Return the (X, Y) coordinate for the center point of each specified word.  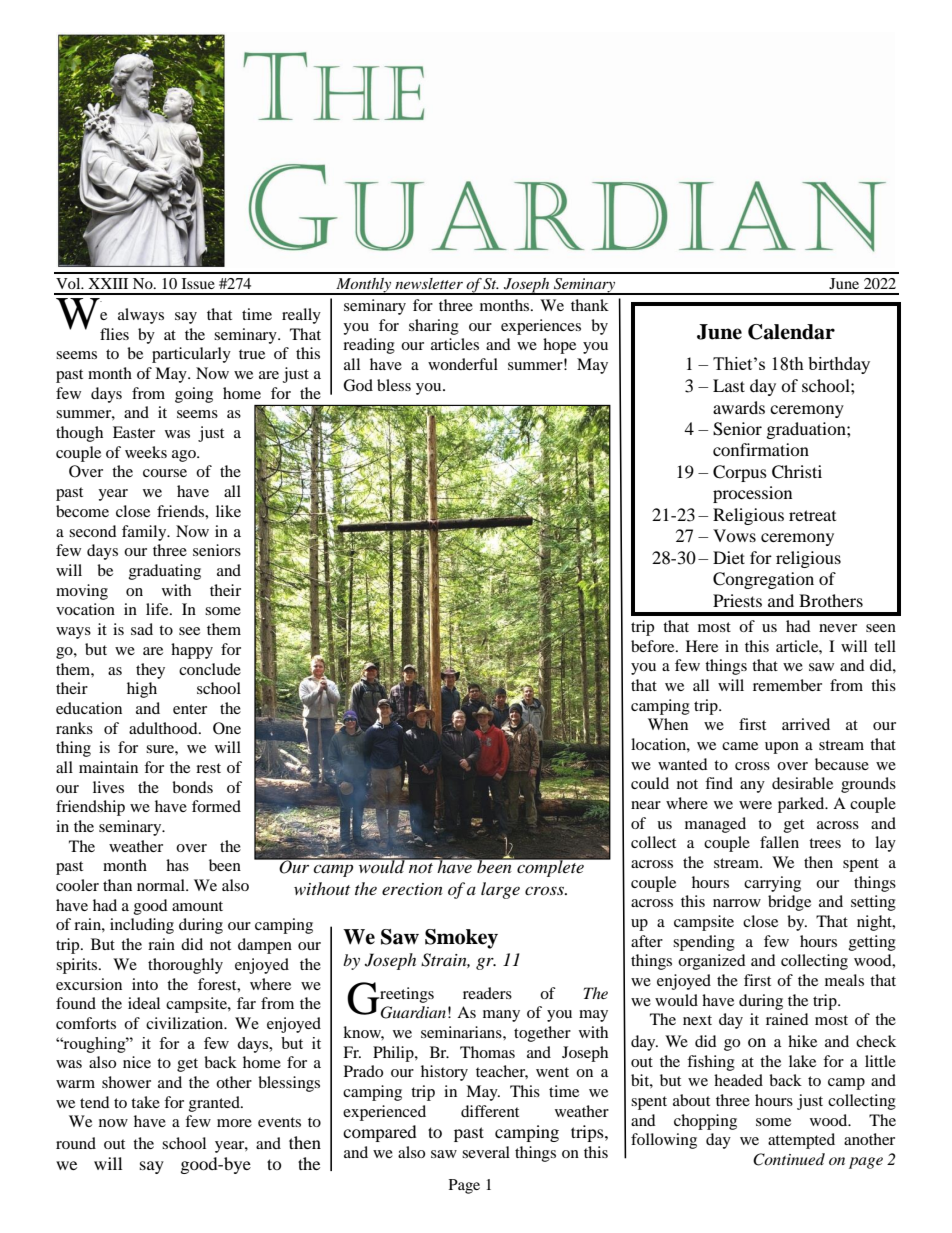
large (500, 890)
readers (487, 993)
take (145, 1102)
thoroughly (185, 966)
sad (142, 629)
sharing (434, 327)
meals (844, 980)
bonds (192, 787)
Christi (797, 472)
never (838, 628)
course (165, 473)
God (358, 385)
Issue (198, 283)
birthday (839, 365)
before (654, 646)
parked (802, 805)
